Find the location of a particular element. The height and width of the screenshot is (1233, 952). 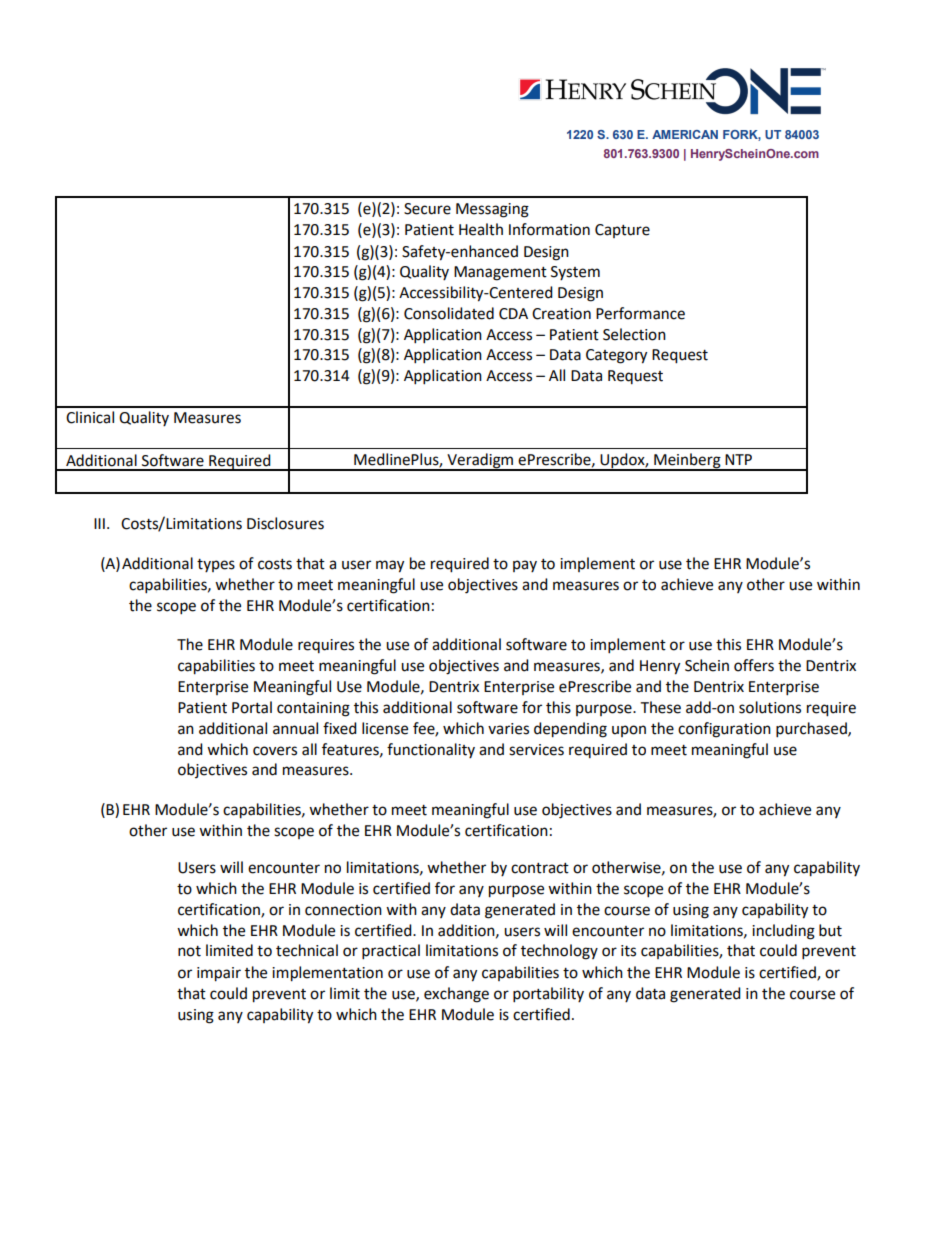

Secure is located at coordinates (427, 209).
